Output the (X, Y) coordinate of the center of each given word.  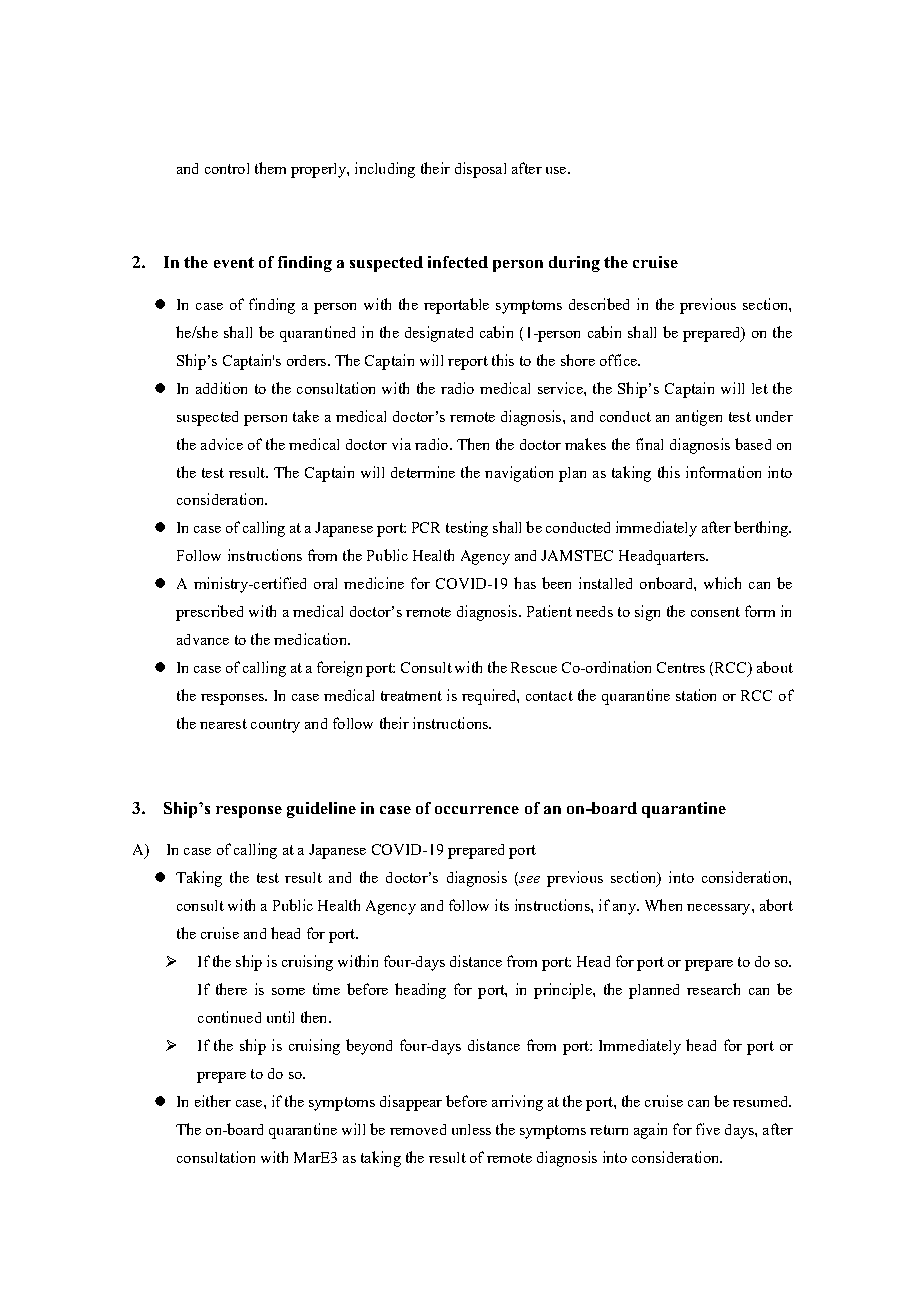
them (270, 168)
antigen (699, 418)
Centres (681, 667)
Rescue (534, 667)
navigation (519, 474)
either (213, 1101)
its (502, 905)
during (574, 264)
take (306, 416)
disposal (480, 170)
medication (311, 639)
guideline (321, 810)
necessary (720, 909)
